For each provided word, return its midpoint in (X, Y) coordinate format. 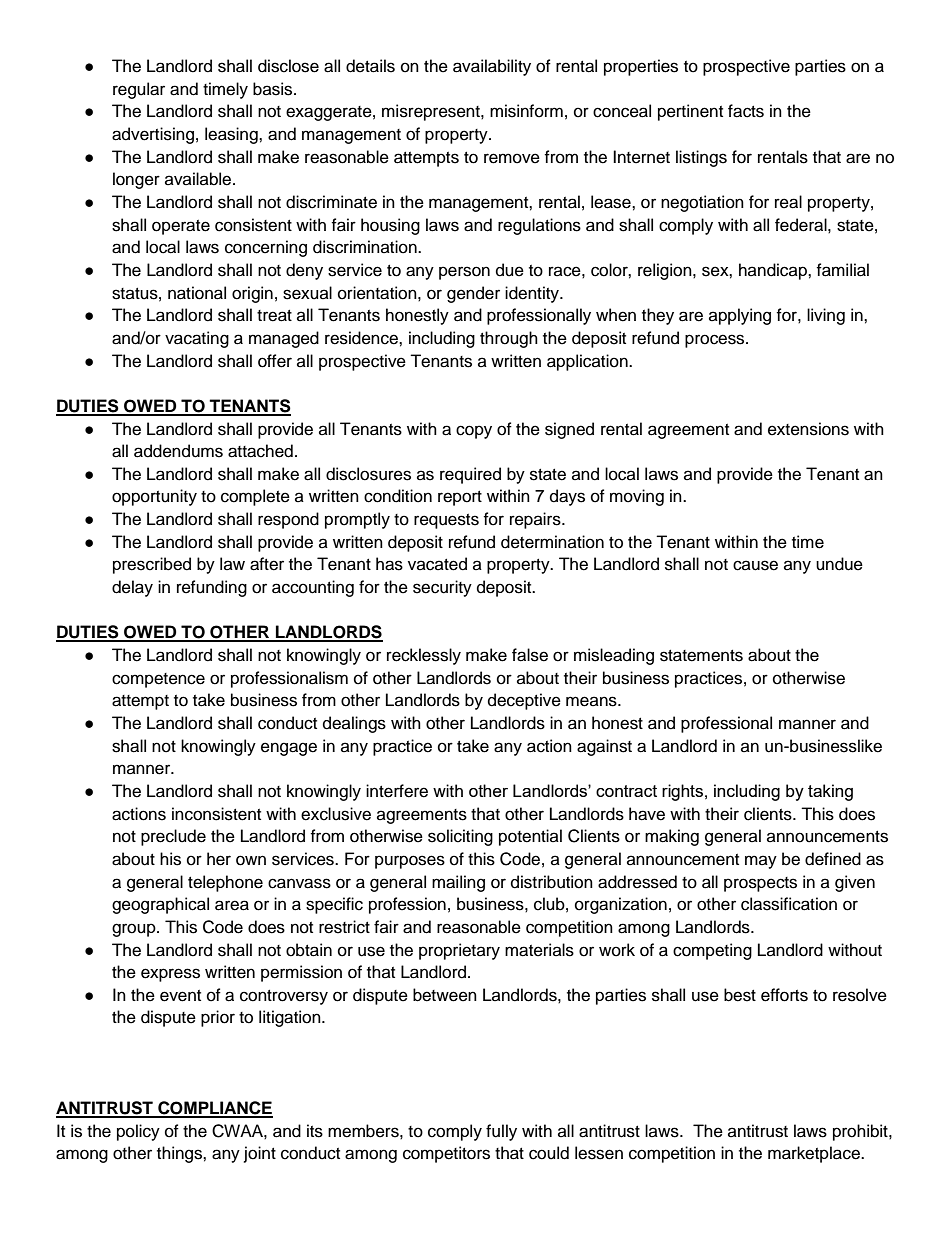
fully (501, 1132)
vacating (197, 339)
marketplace (815, 1154)
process (716, 341)
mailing (458, 883)
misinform (526, 111)
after (267, 564)
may (761, 862)
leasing (232, 135)
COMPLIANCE (214, 1109)
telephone (225, 883)
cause (755, 565)
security (442, 588)
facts (746, 111)
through (509, 339)
